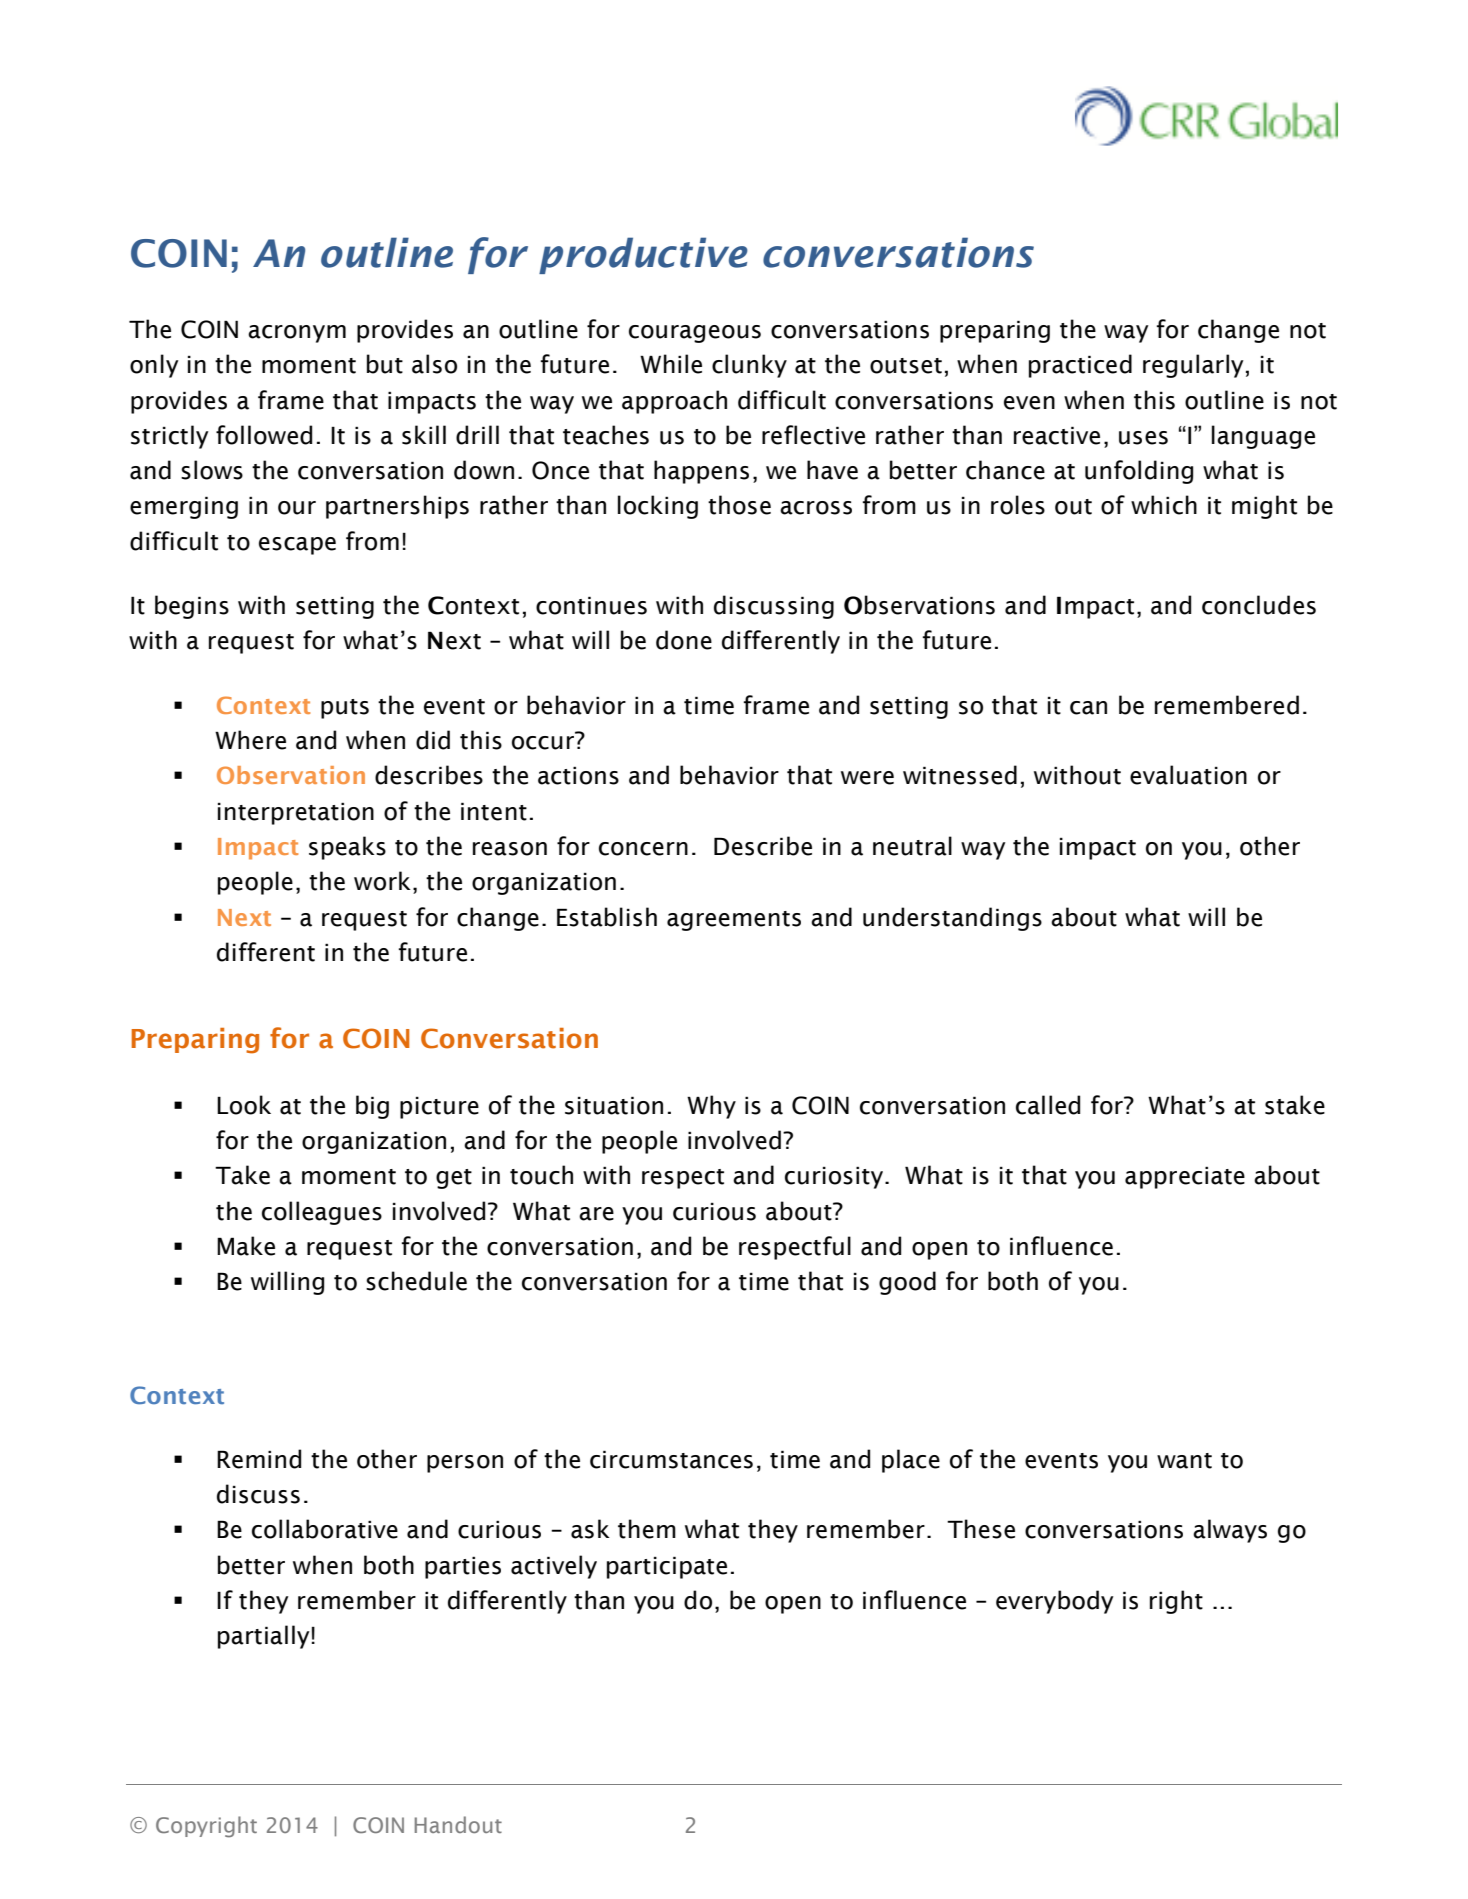 This document has width=1468, height=1899. I want to click on Look, so click(244, 1105).
